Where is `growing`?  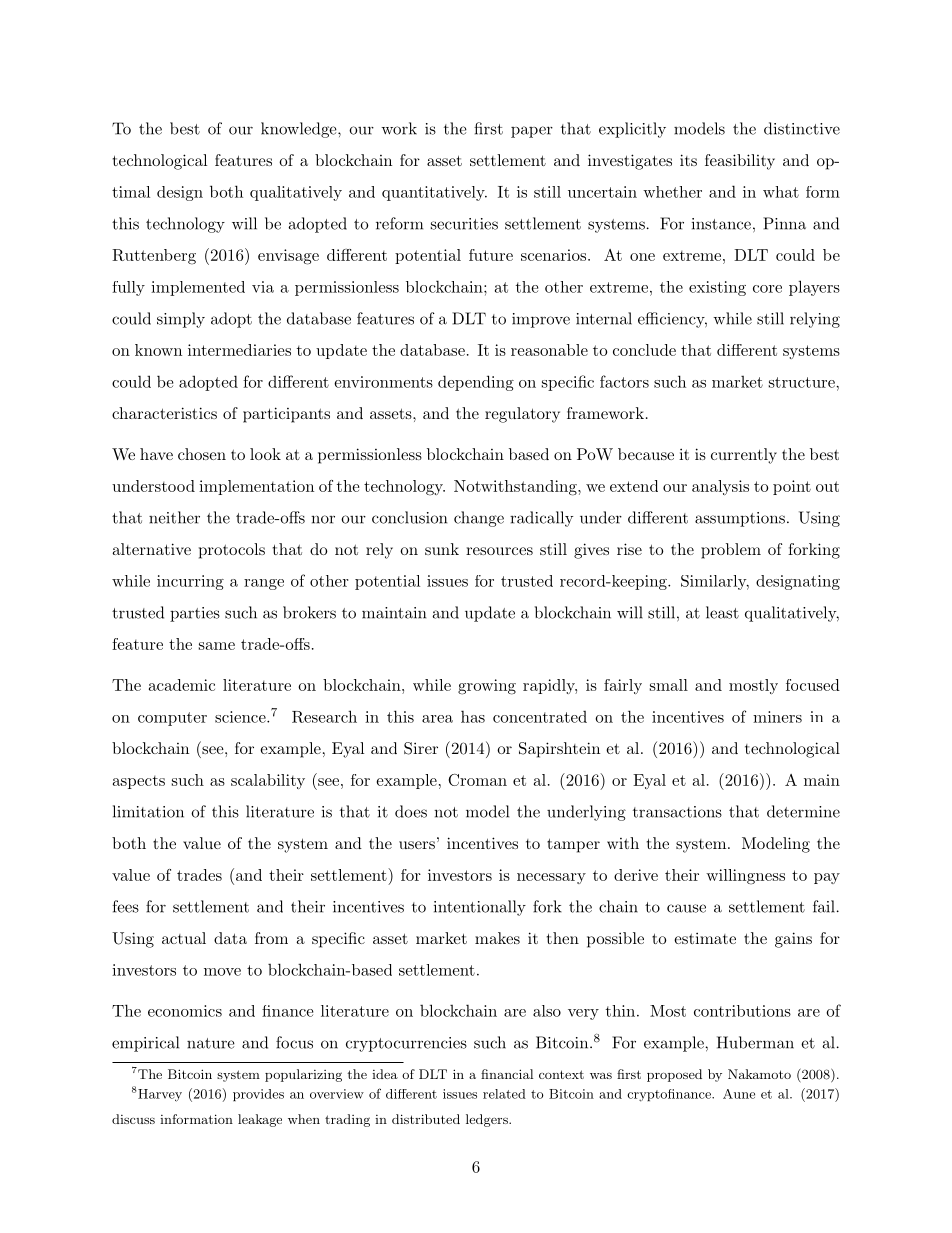
growing is located at coordinates (487, 687).
